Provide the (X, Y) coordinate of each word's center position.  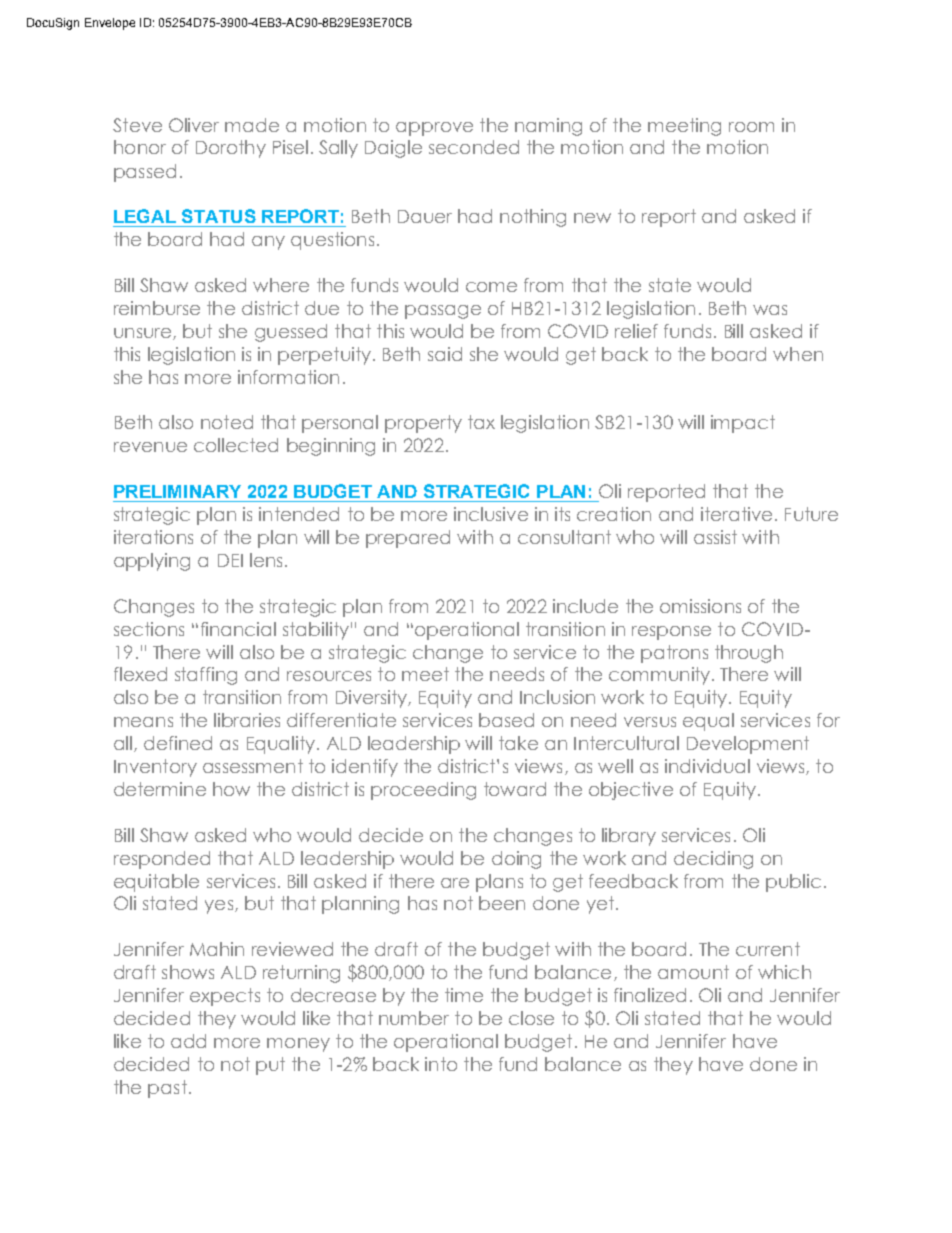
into (441, 1064)
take (518, 743)
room (751, 127)
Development (748, 745)
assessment (253, 766)
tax (481, 422)
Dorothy (231, 149)
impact (743, 424)
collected (236, 445)
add (188, 1041)
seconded (474, 147)
